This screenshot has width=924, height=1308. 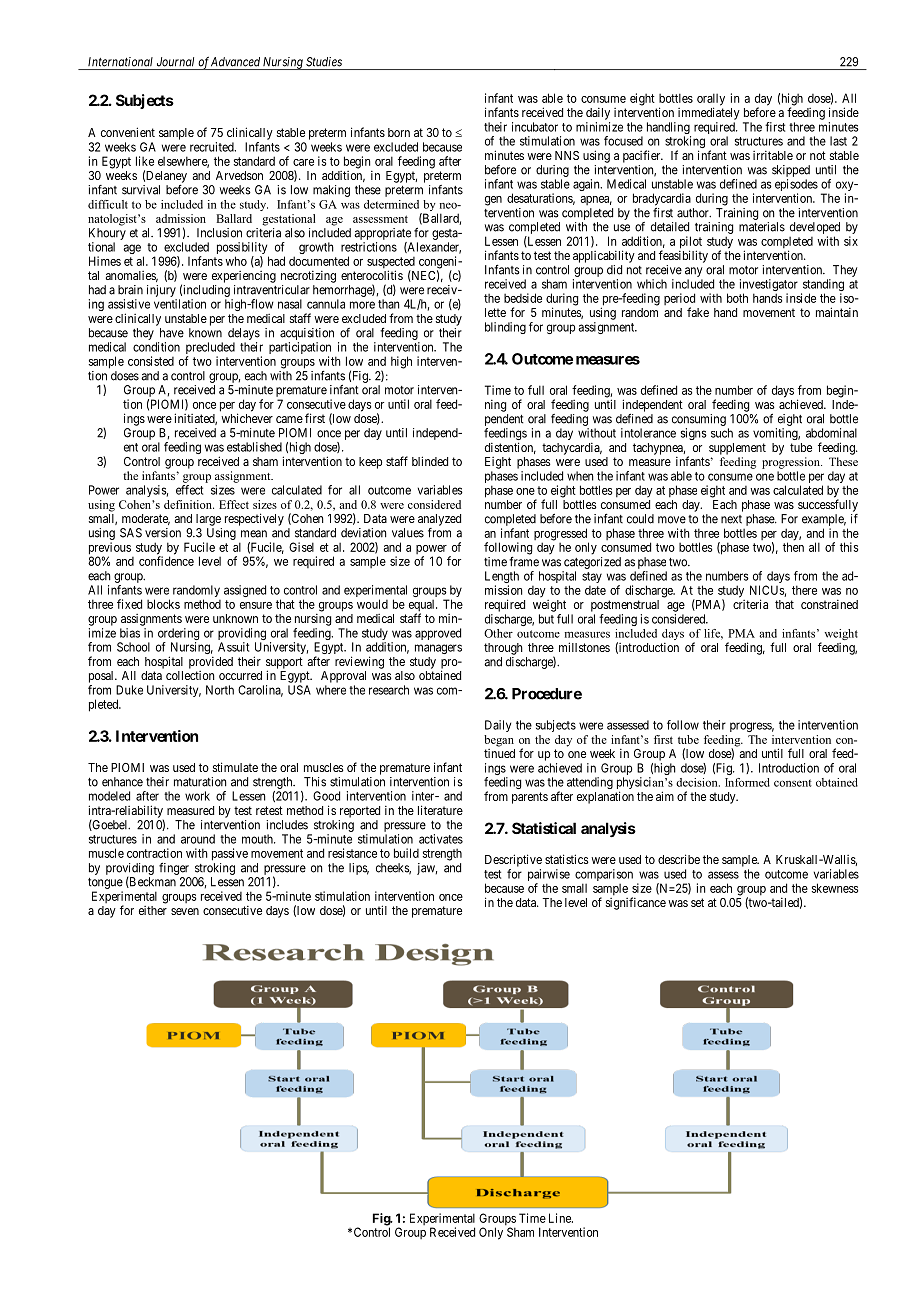 I want to click on Journal, so click(x=175, y=62).
